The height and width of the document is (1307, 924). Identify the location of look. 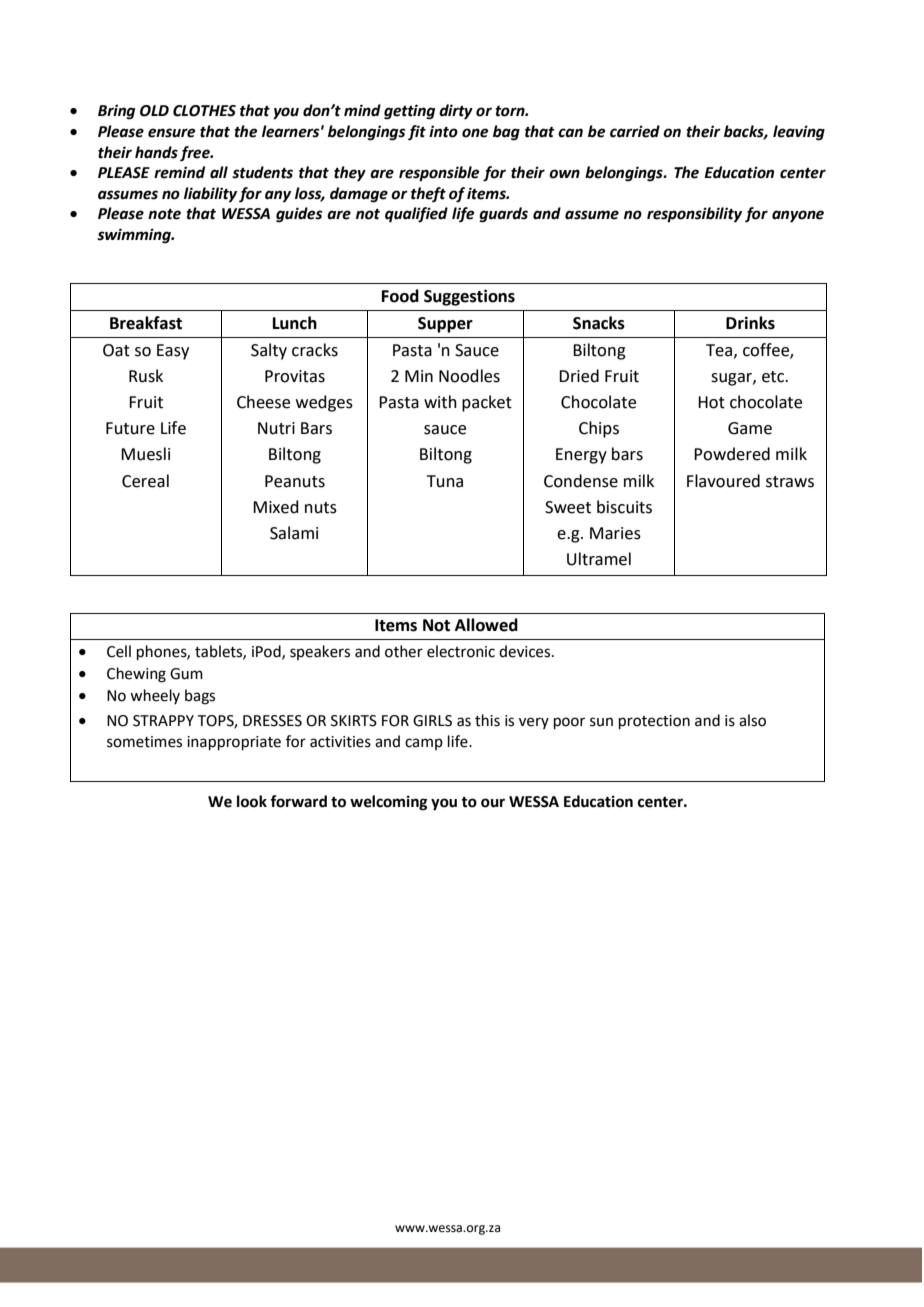
(252, 801).
